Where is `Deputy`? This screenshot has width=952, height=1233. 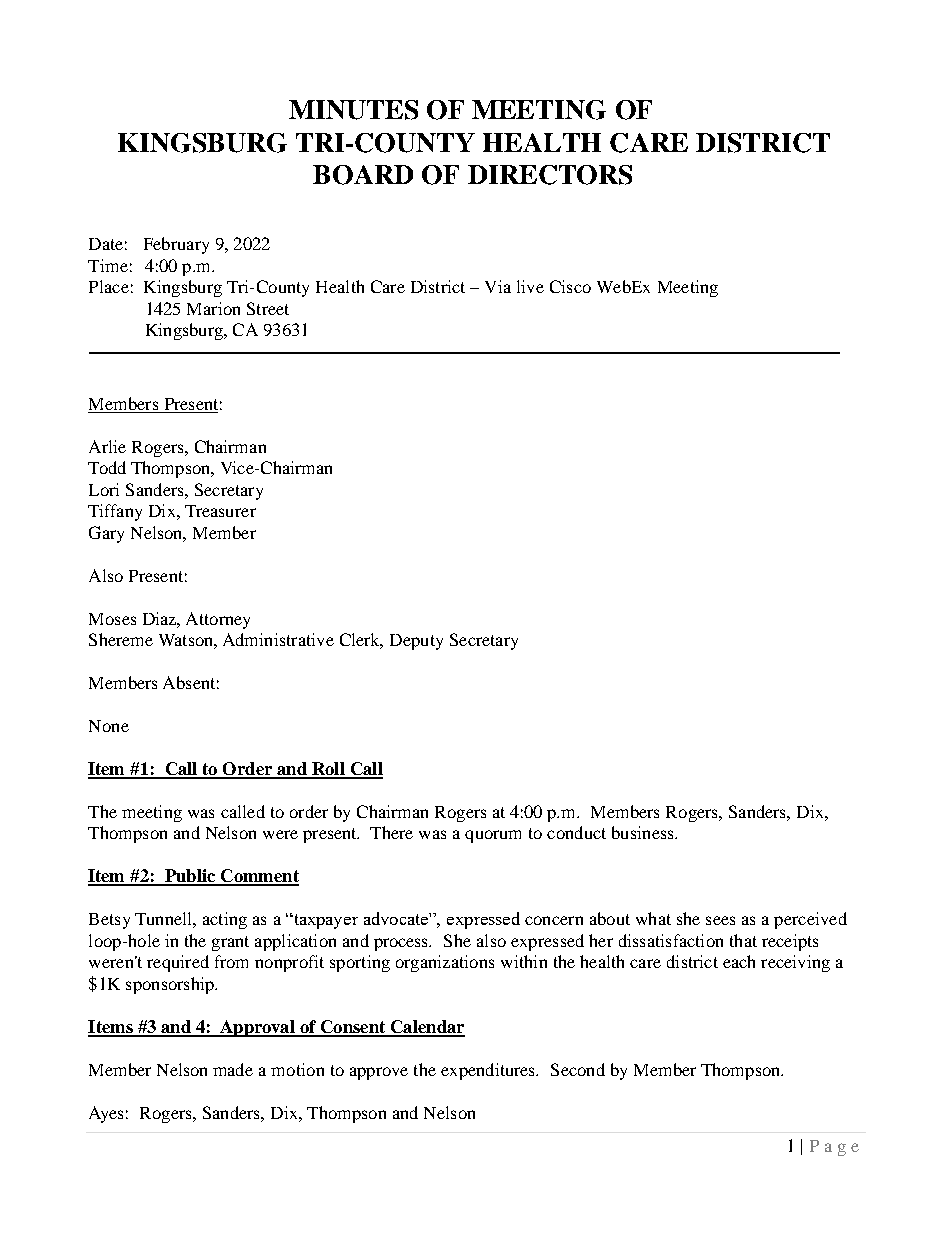
Deputy is located at coordinates (416, 642).
